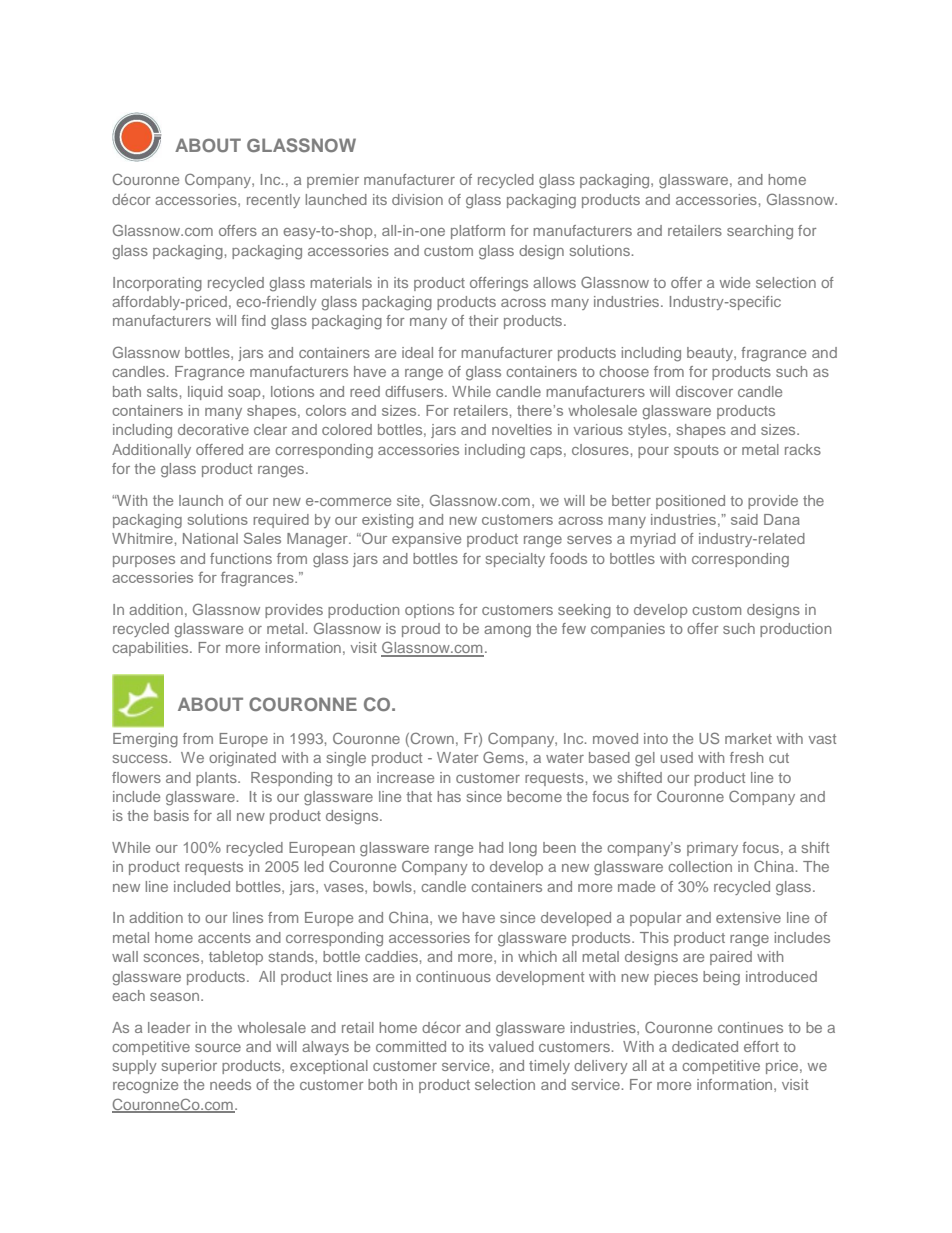  Describe the element at coordinates (273, 201) in the screenshot. I see `recently` at that location.
